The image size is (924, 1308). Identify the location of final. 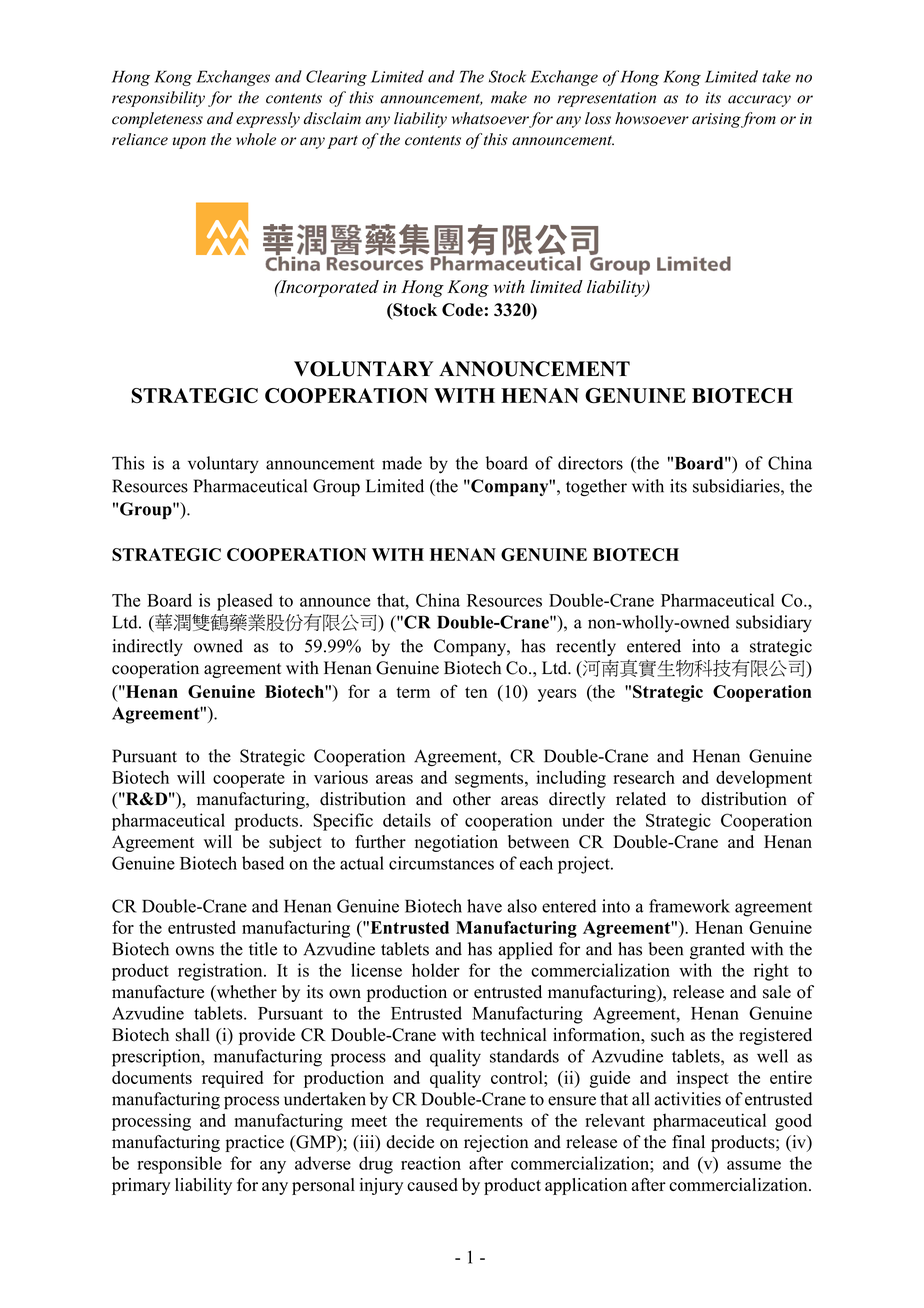
(688, 1141).
